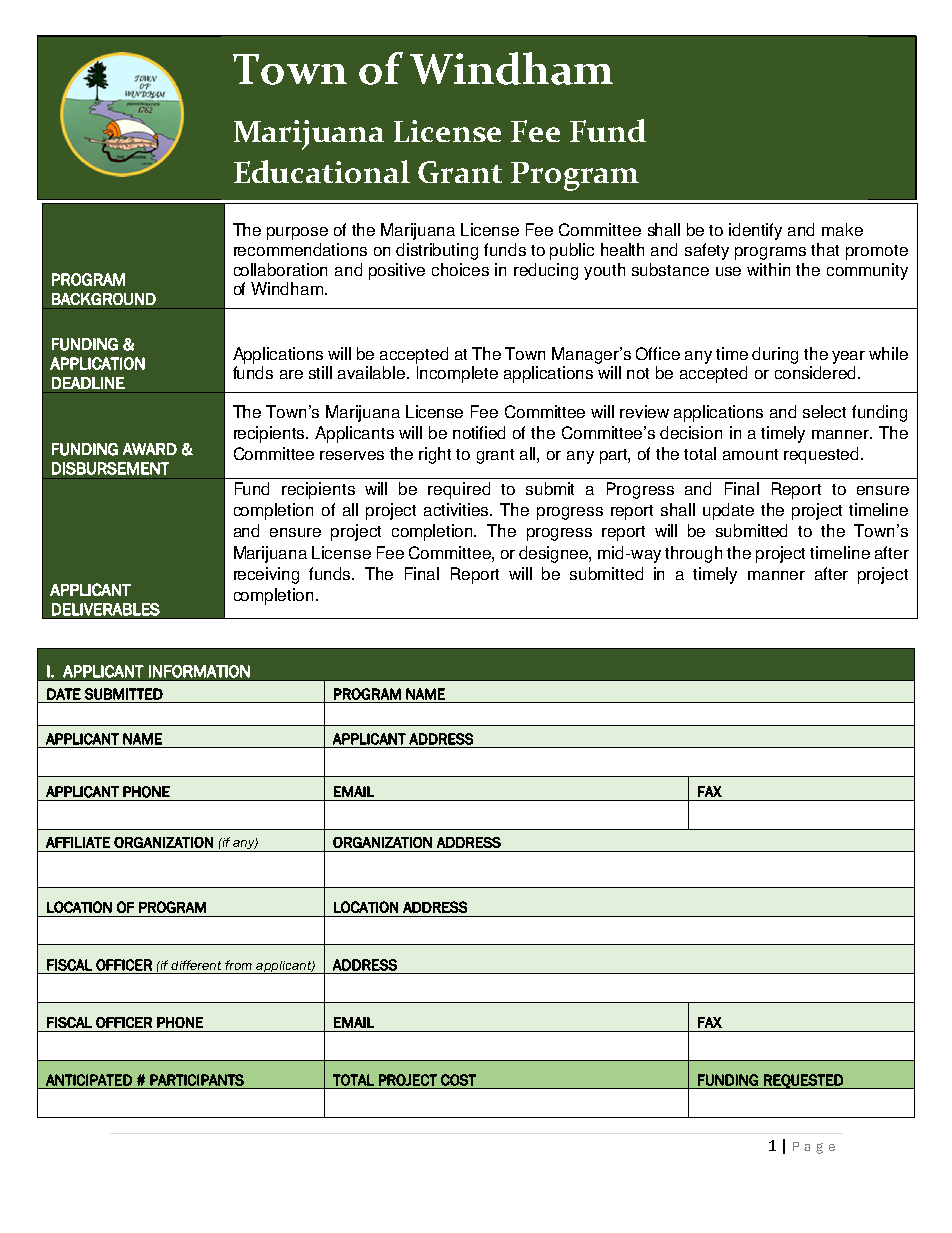 This image has width=952, height=1233. I want to click on amount, so click(750, 454).
